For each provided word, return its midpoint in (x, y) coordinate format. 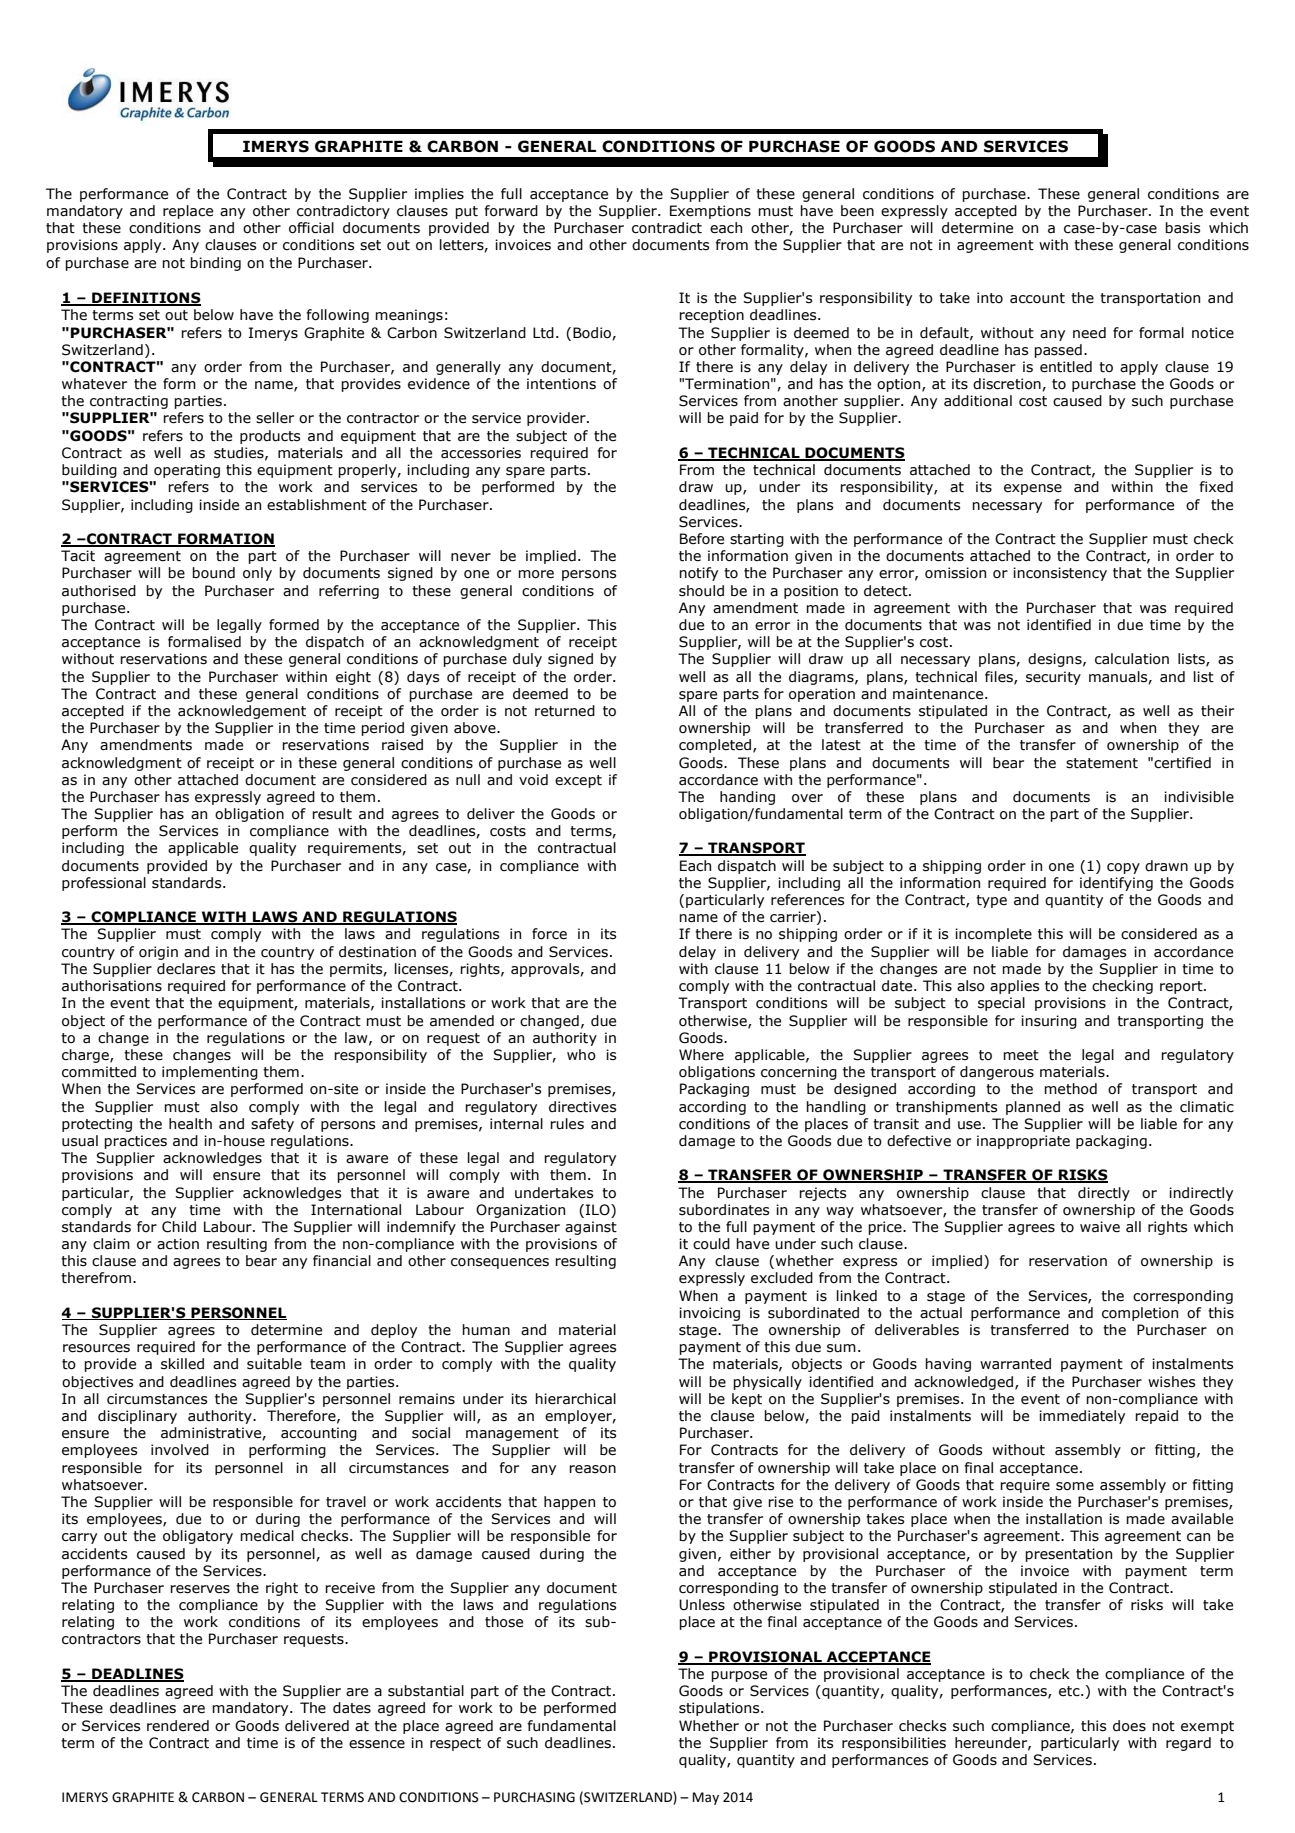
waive (1100, 1227)
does (1129, 1726)
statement (1102, 763)
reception (711, 316)
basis (1182, 228)
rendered (178, 1726)
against (591, 1228)
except (578, 781)
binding (215, 264)
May (705, 1798)
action (178, 1244)
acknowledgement (242, 712)
